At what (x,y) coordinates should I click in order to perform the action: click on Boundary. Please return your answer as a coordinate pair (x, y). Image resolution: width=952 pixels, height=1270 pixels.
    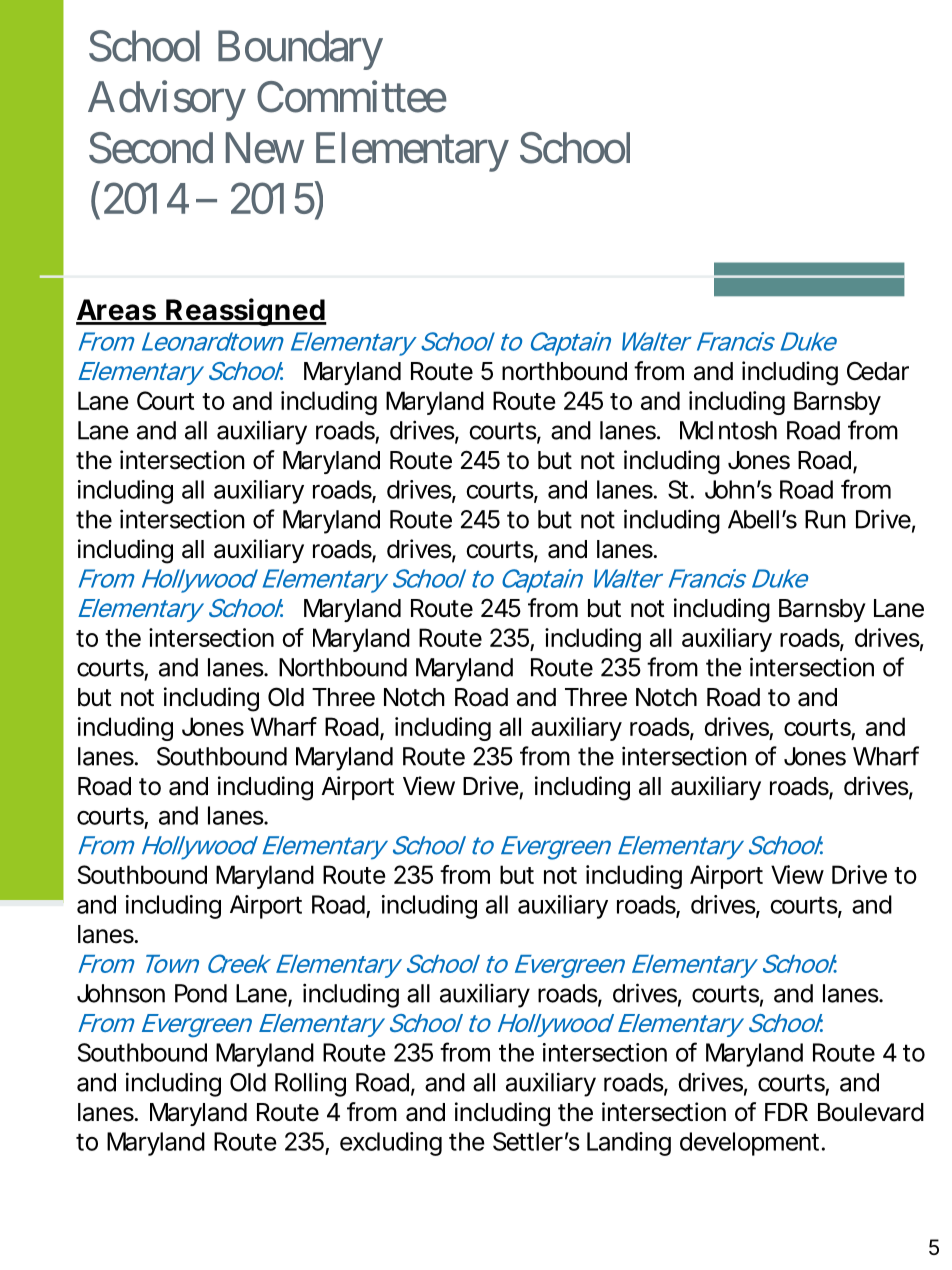
    Looking at the image, I should click on (300, 50).
